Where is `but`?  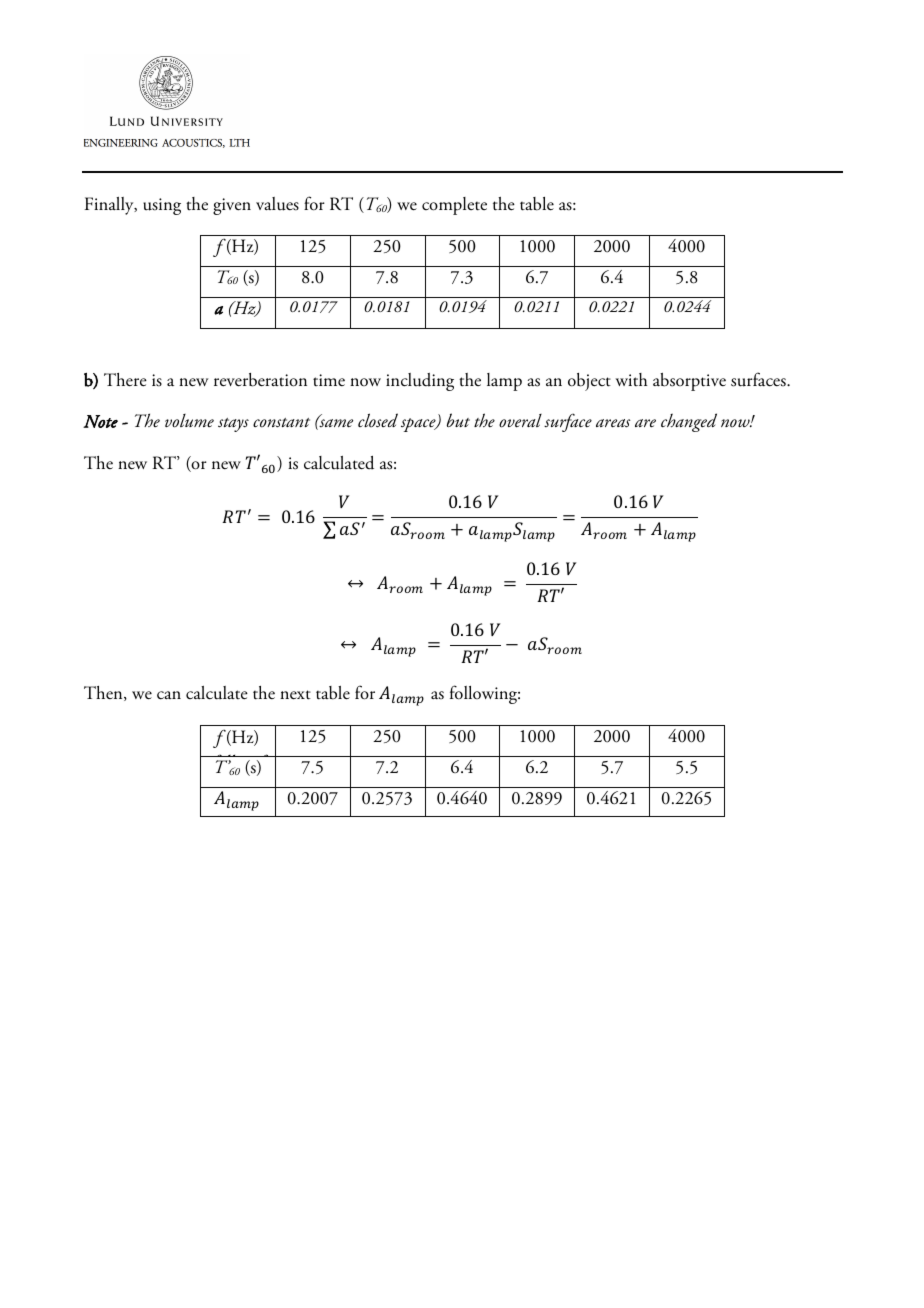 but is located at coordinates (458, 420).
